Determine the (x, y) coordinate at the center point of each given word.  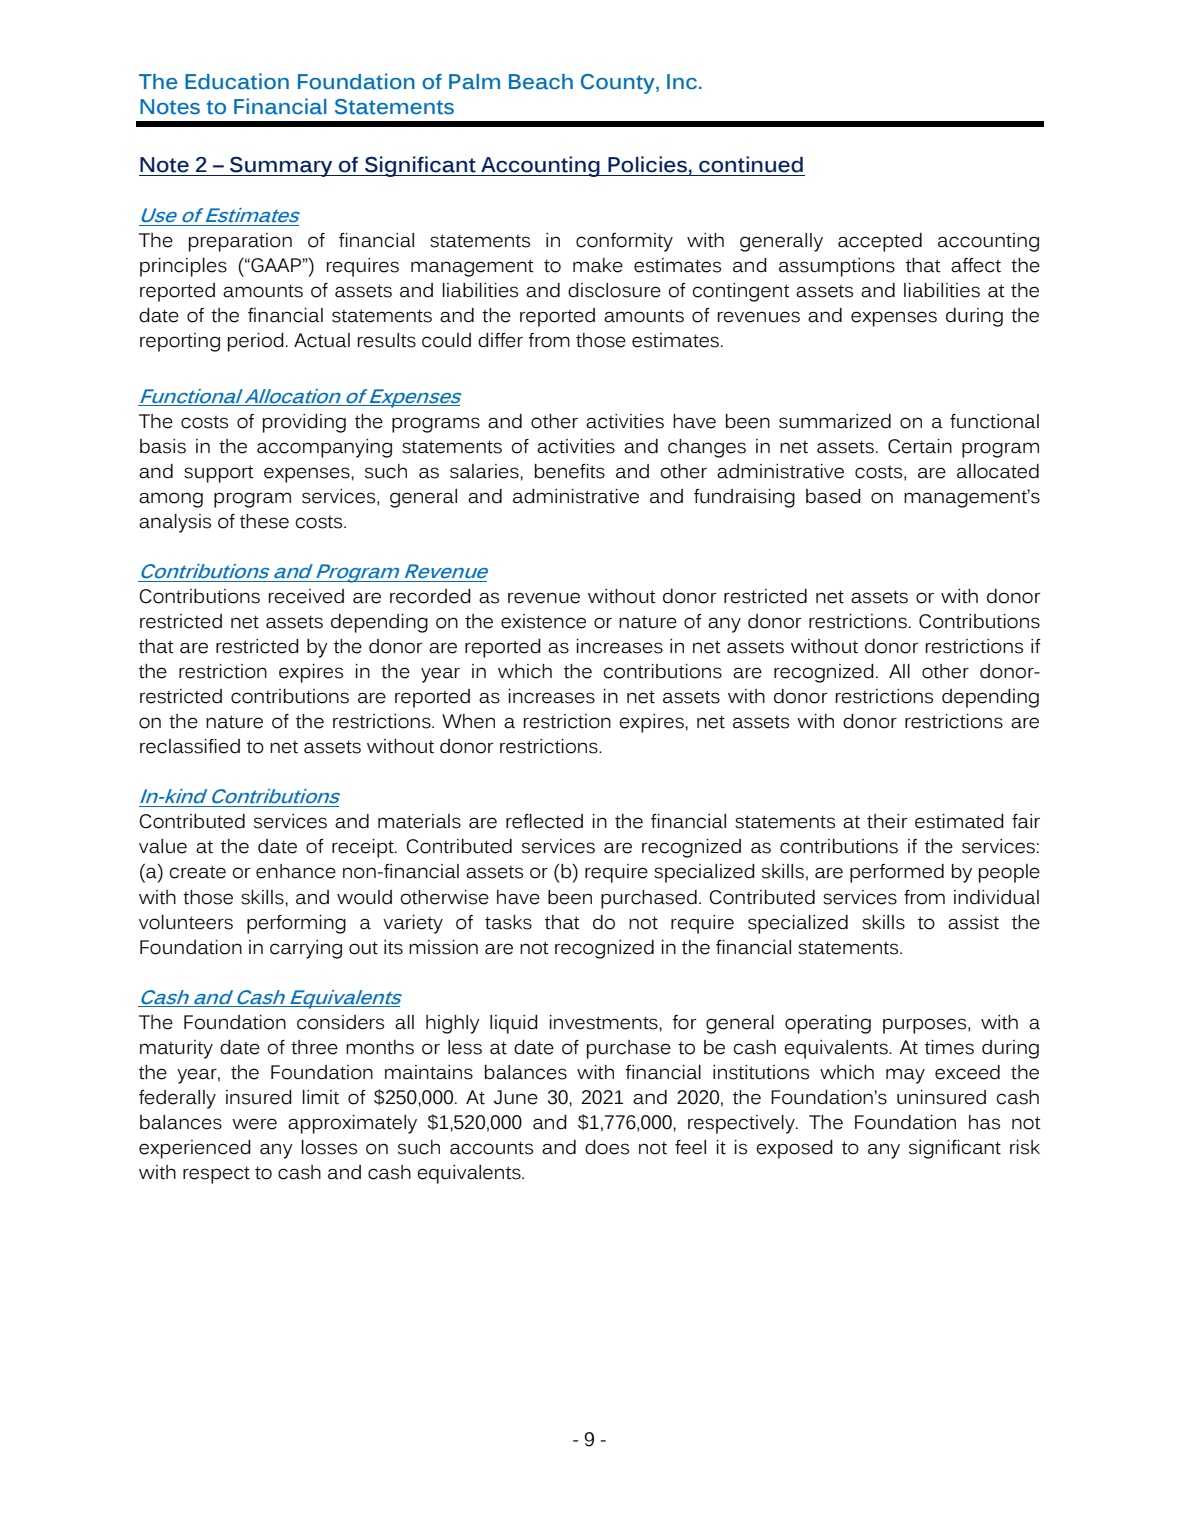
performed (897, 873)
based (833, 496)
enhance (296, 871)
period (256, 342)
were (254, 1124)
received (306, 596)
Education (237, 81)
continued (751, 164)
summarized (835, 421)
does (607, 1147)
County (619, 84)
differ (500, 340)
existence (543, 621)
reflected (544, 821)
